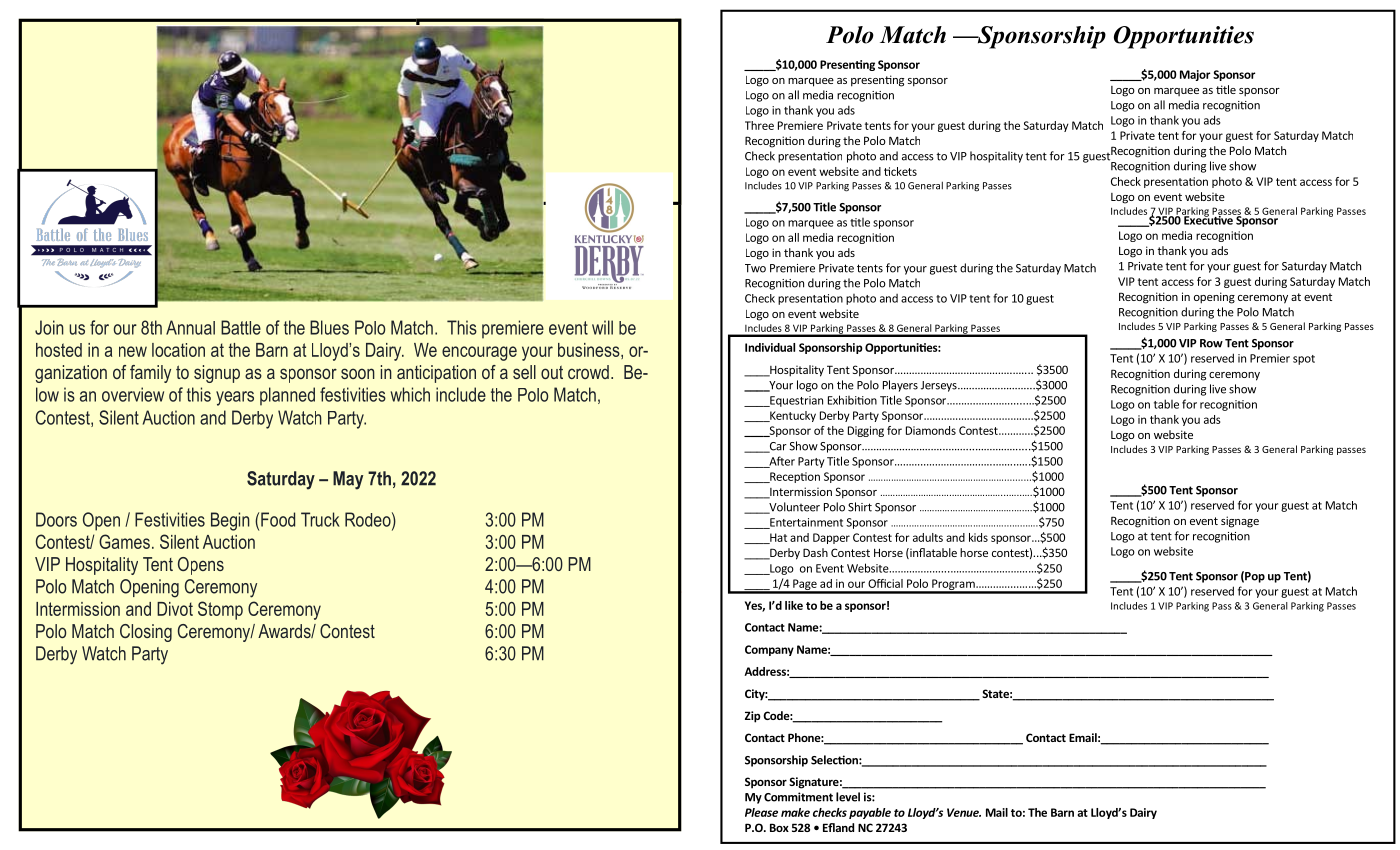  Describe the element at coordinates (900, 386) in the document. I see `Players` at that location.
